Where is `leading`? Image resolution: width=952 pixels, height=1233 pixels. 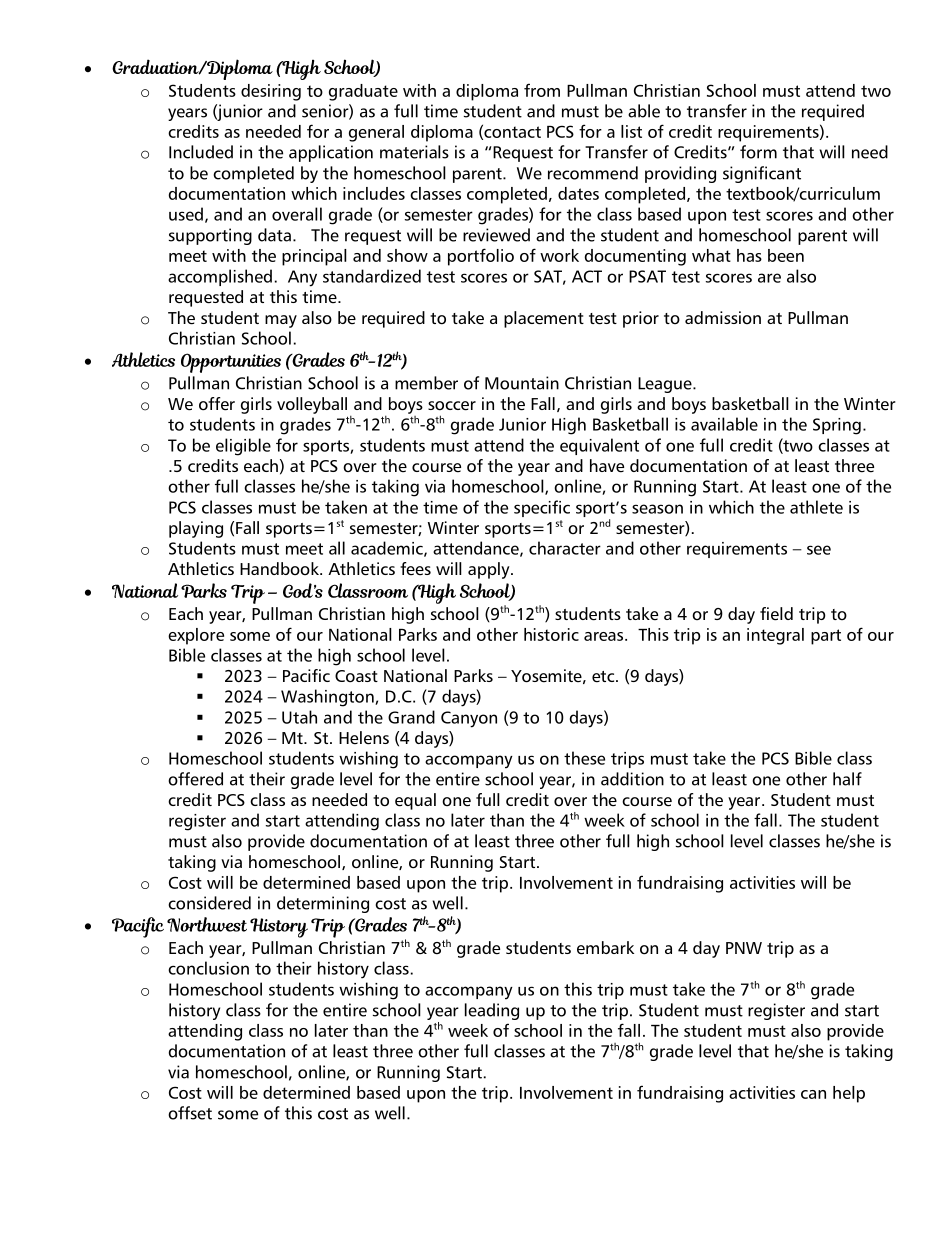
leading is located at coordinates (492, 1011).
